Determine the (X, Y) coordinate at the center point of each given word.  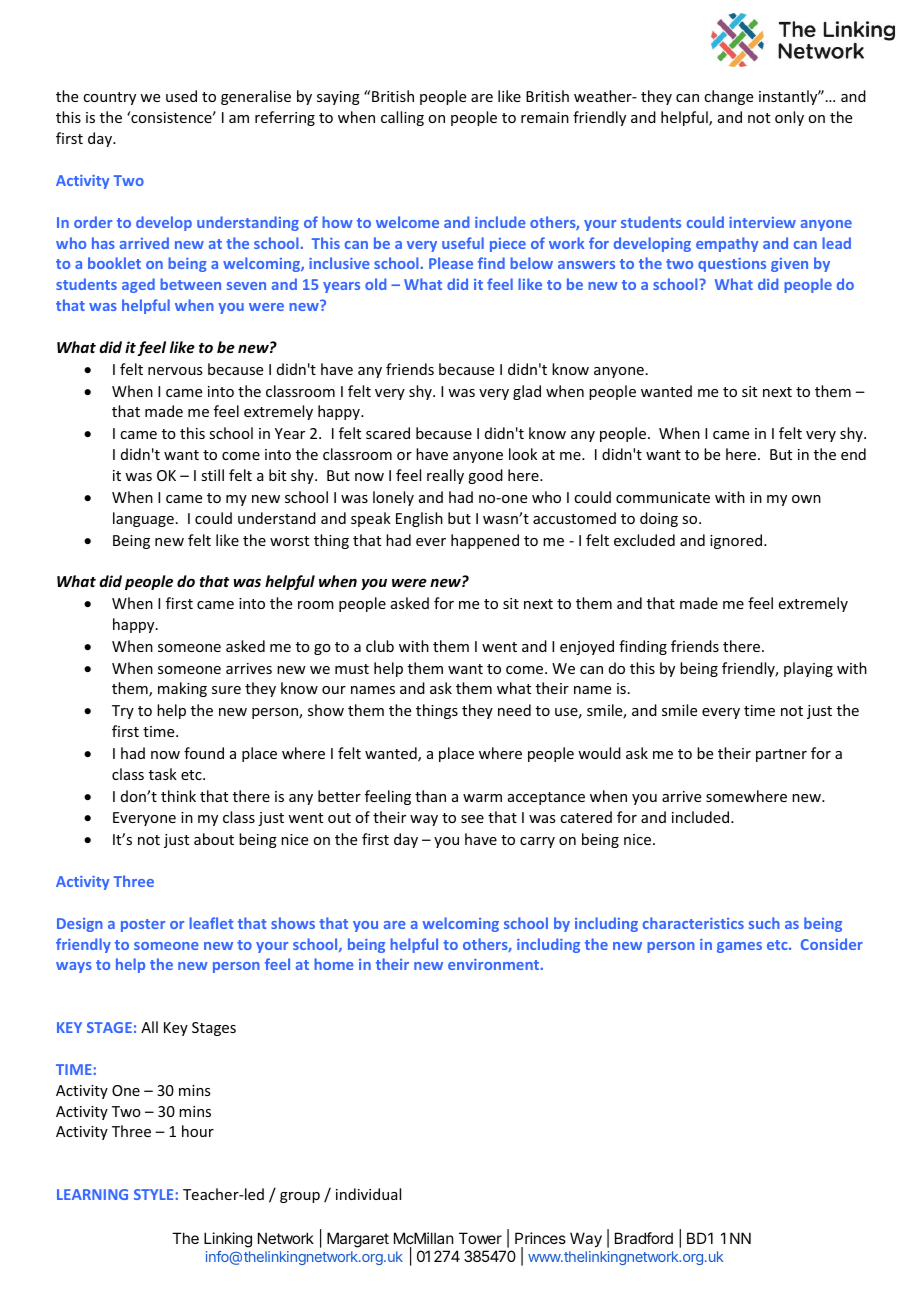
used (181, 96)
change (728, 97)
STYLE (153, 1194)
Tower (480, 1238)
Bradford (644, 1238)
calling (402, 118)
